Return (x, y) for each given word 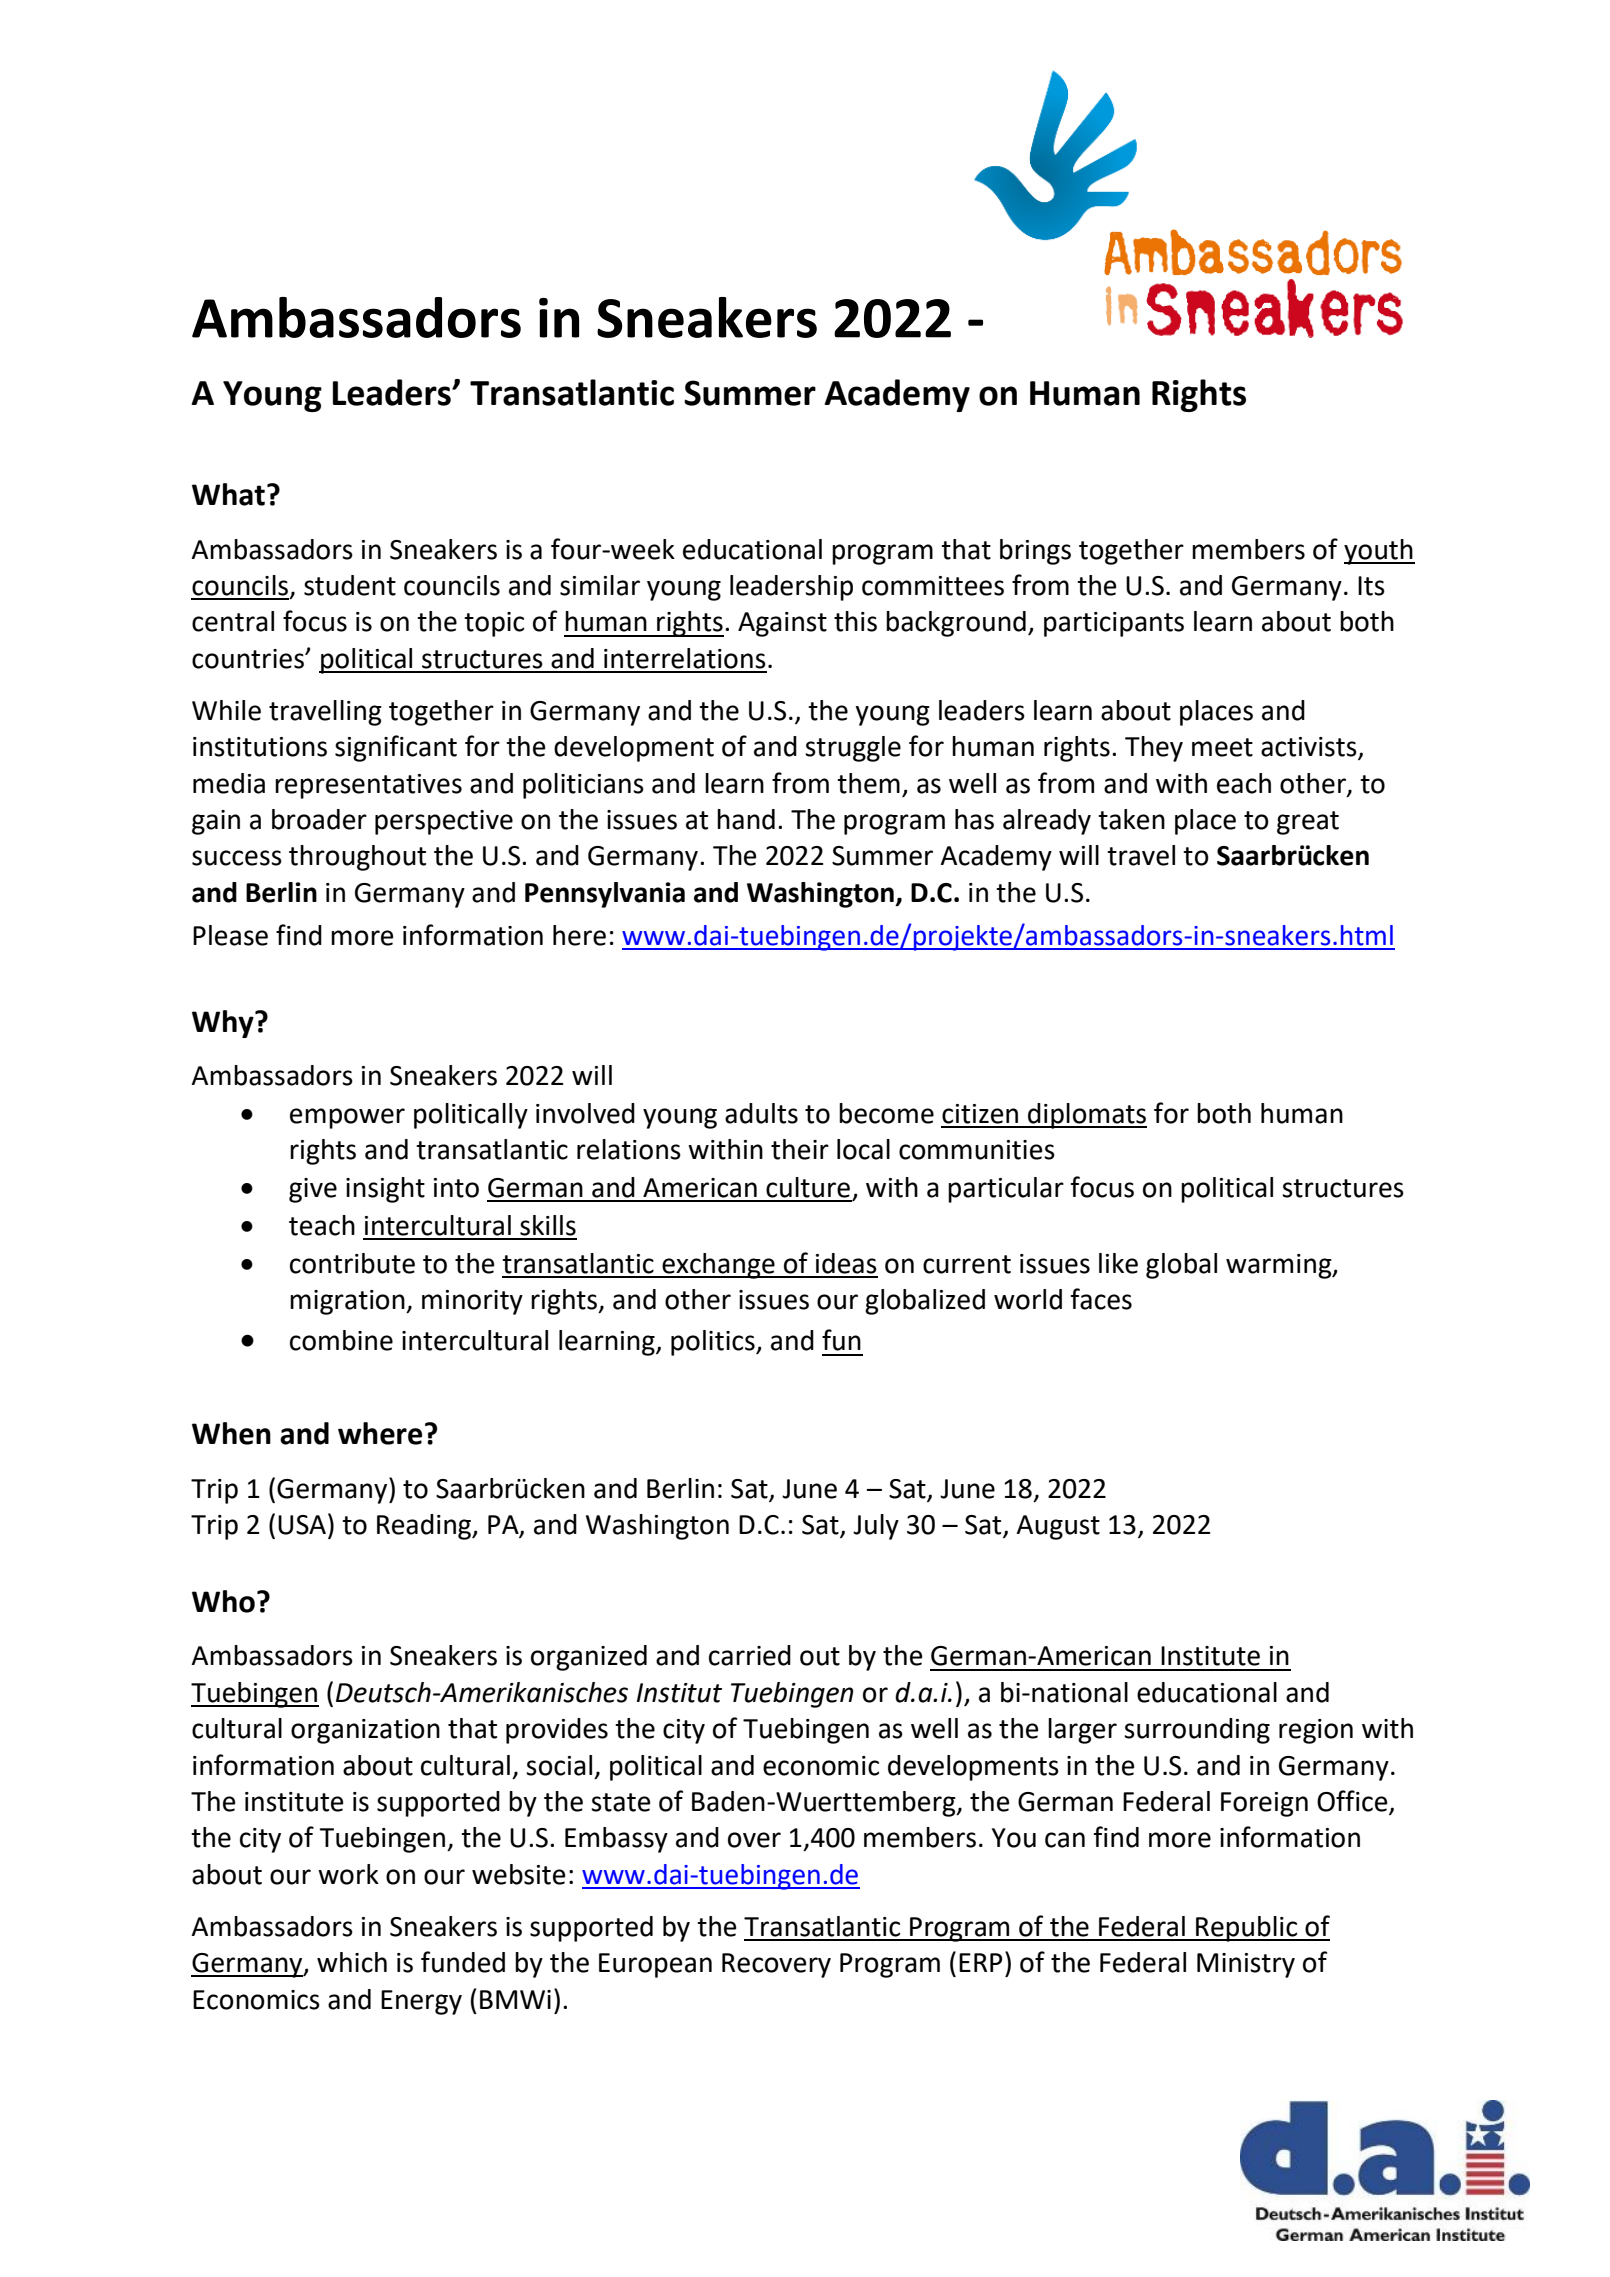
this (855, 621)
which (352, 1962)
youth (1379, 552)
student (350, 585)
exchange (718, 1266)
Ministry (1246, 1965)
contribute (352, 1263)
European (655, 1965)
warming (1280, 1266)
